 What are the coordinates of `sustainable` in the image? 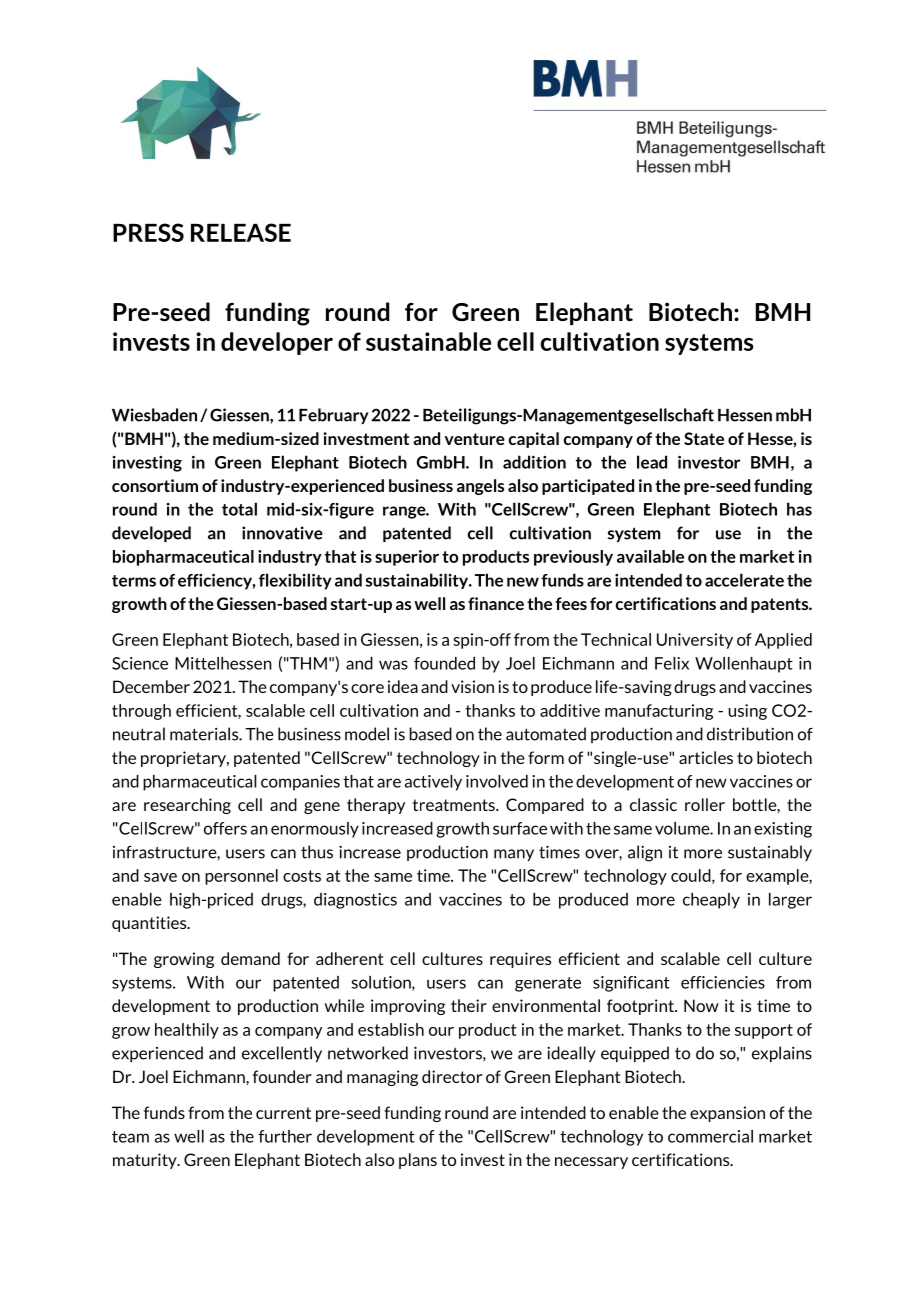 It's located at (428, 341).
